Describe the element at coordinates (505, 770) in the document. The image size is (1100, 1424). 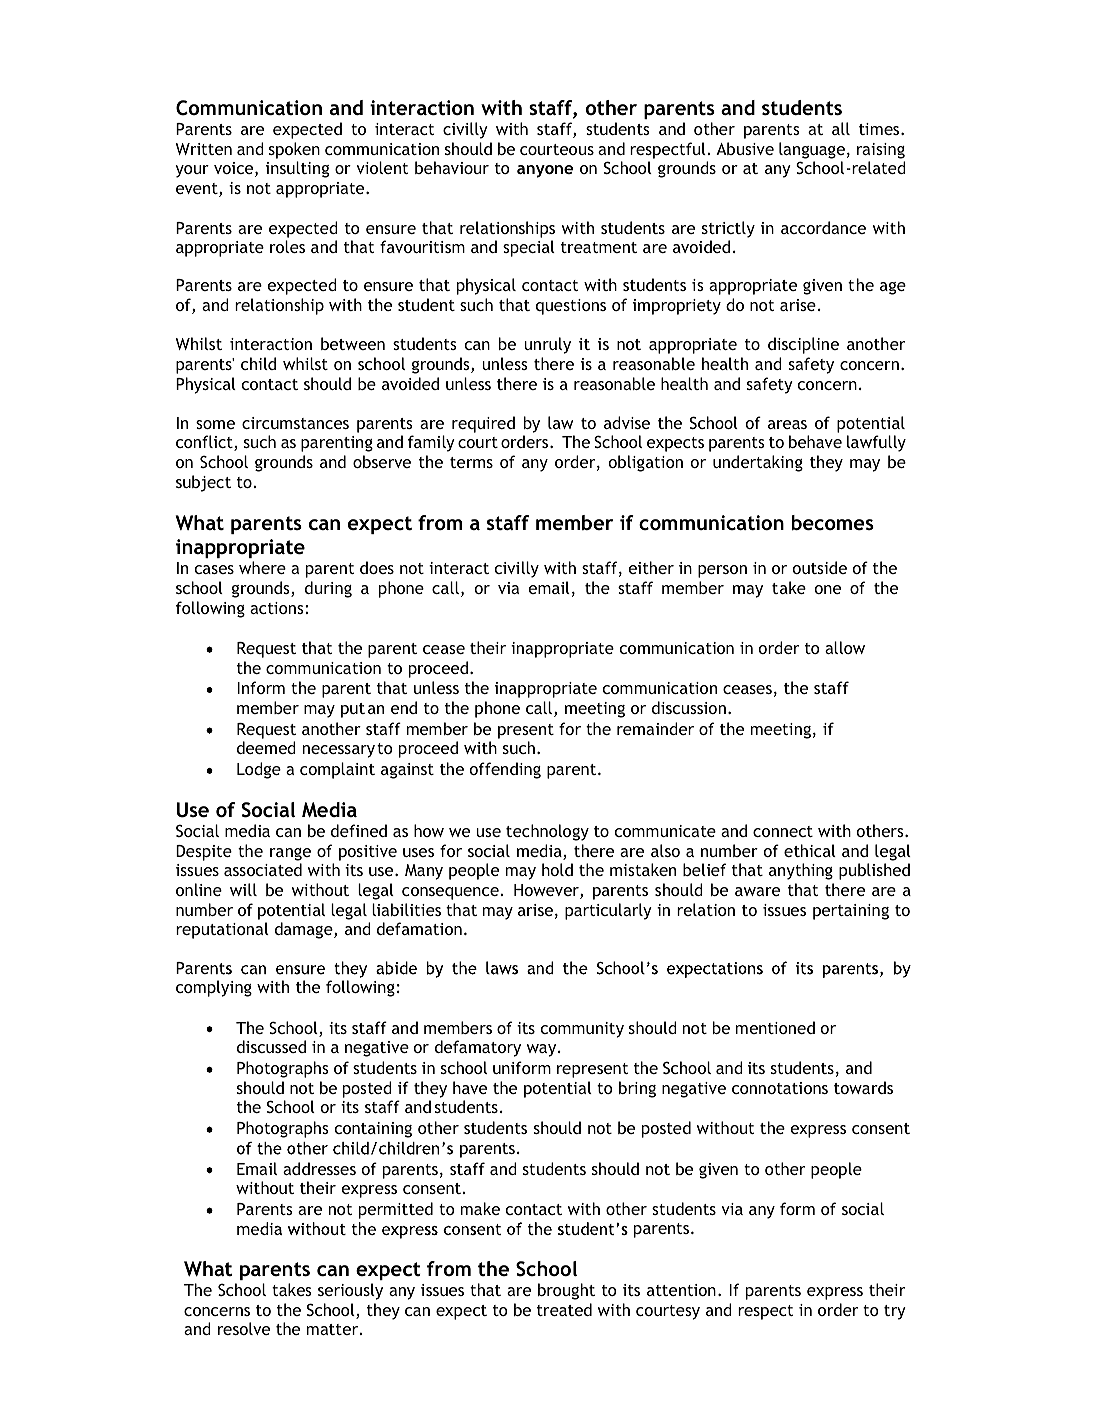
I see `offending` at that location.
